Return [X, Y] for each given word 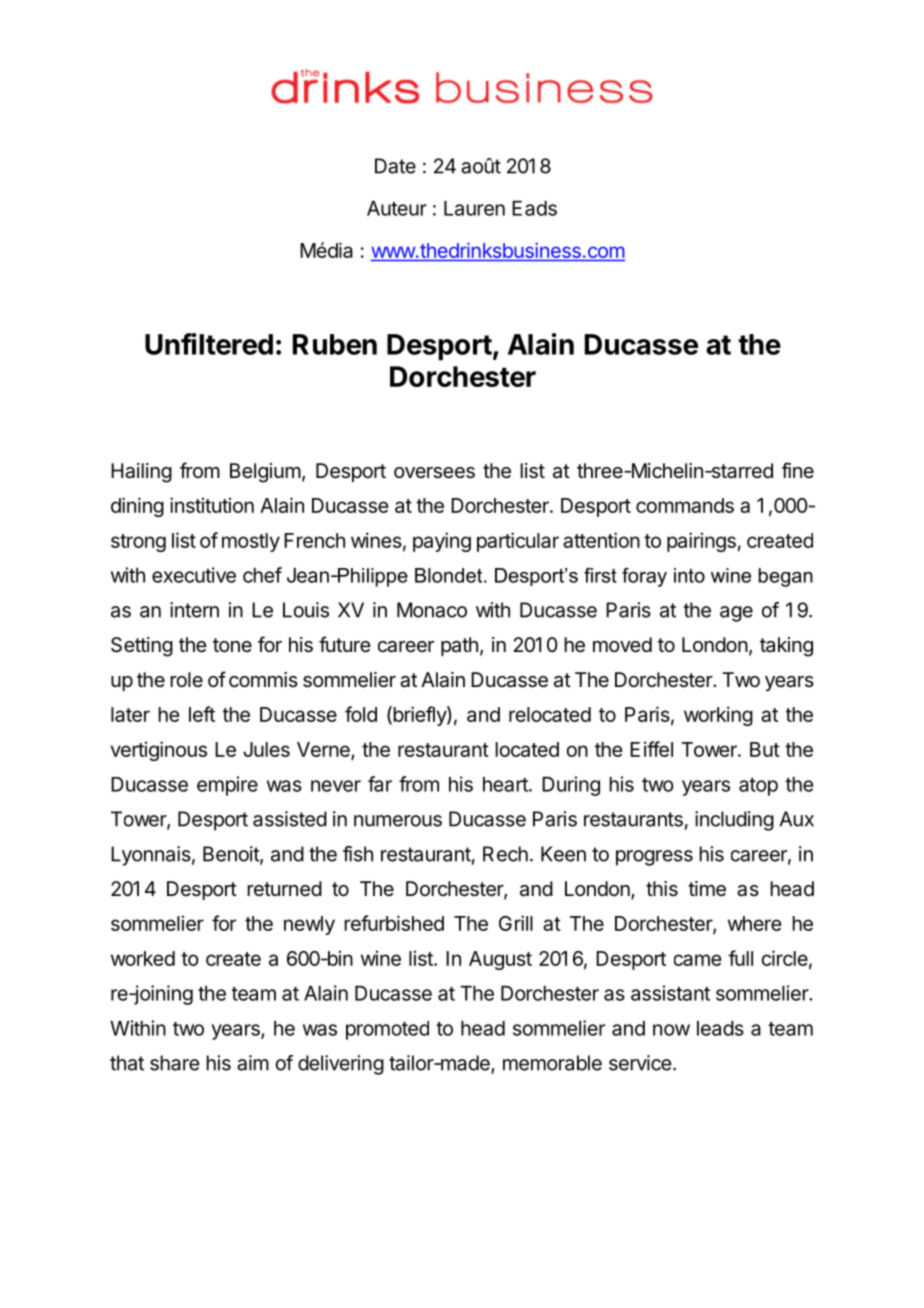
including [734, 821]
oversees [434, 473]
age [736, 614]
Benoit [232, 855]
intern [194, 610]
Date [395, 166]
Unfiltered [209, 344]
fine [798, 470]
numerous [398, 821]
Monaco [432, 610]
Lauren [474, 208]
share [175, 1063]
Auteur [397, 208]
